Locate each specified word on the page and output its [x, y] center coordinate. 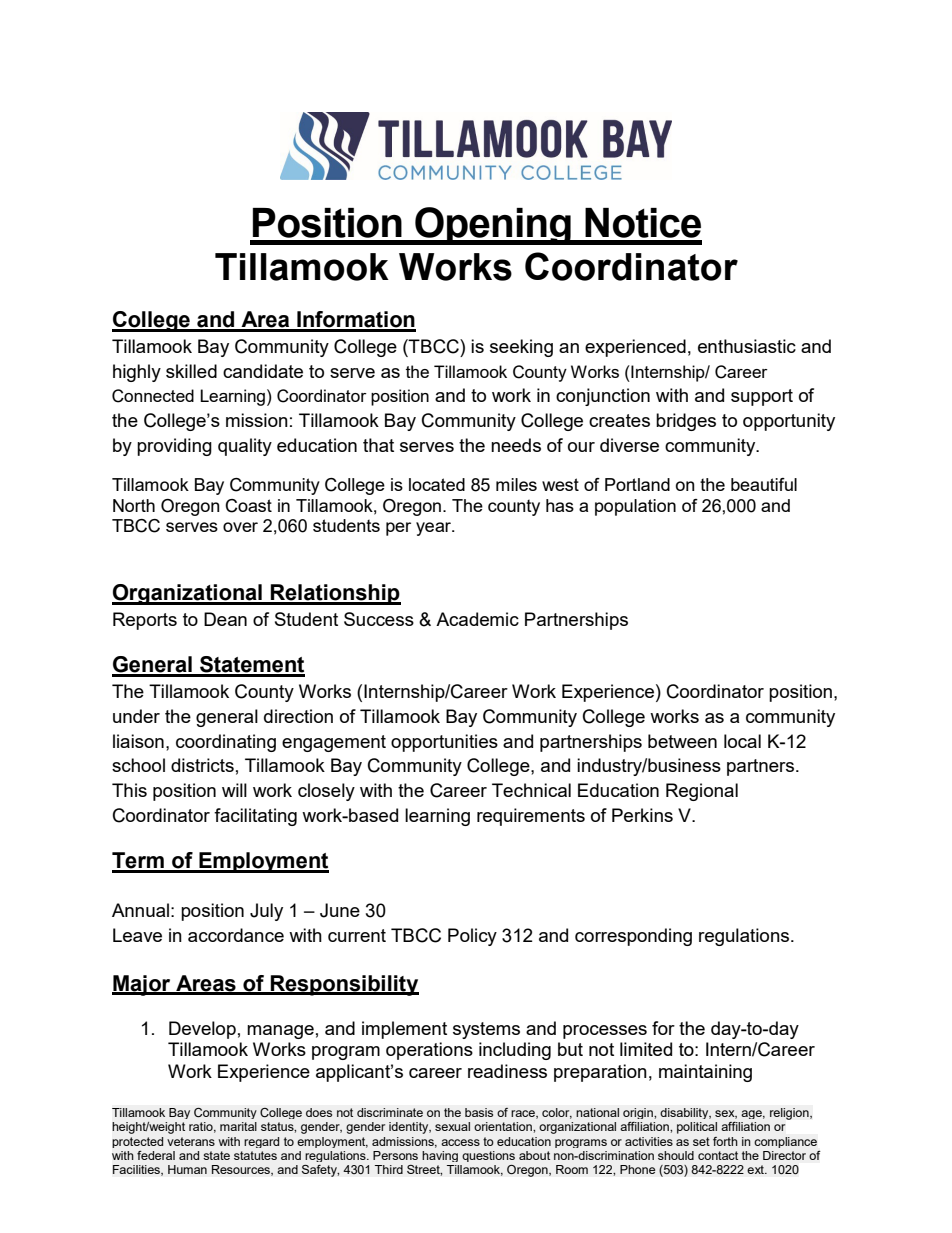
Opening [493, 226]
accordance [236, 935]
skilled [191, 371]
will [234, 790]
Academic [477, 619]
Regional [702, 792]
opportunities [444, 743]
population [635, 507]
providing [174, 447]
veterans [191, 1141]
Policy [472, 937]
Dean [225, 619]
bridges [686, 422]
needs [516, 445]
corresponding [633, 937]
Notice [643, 223]
